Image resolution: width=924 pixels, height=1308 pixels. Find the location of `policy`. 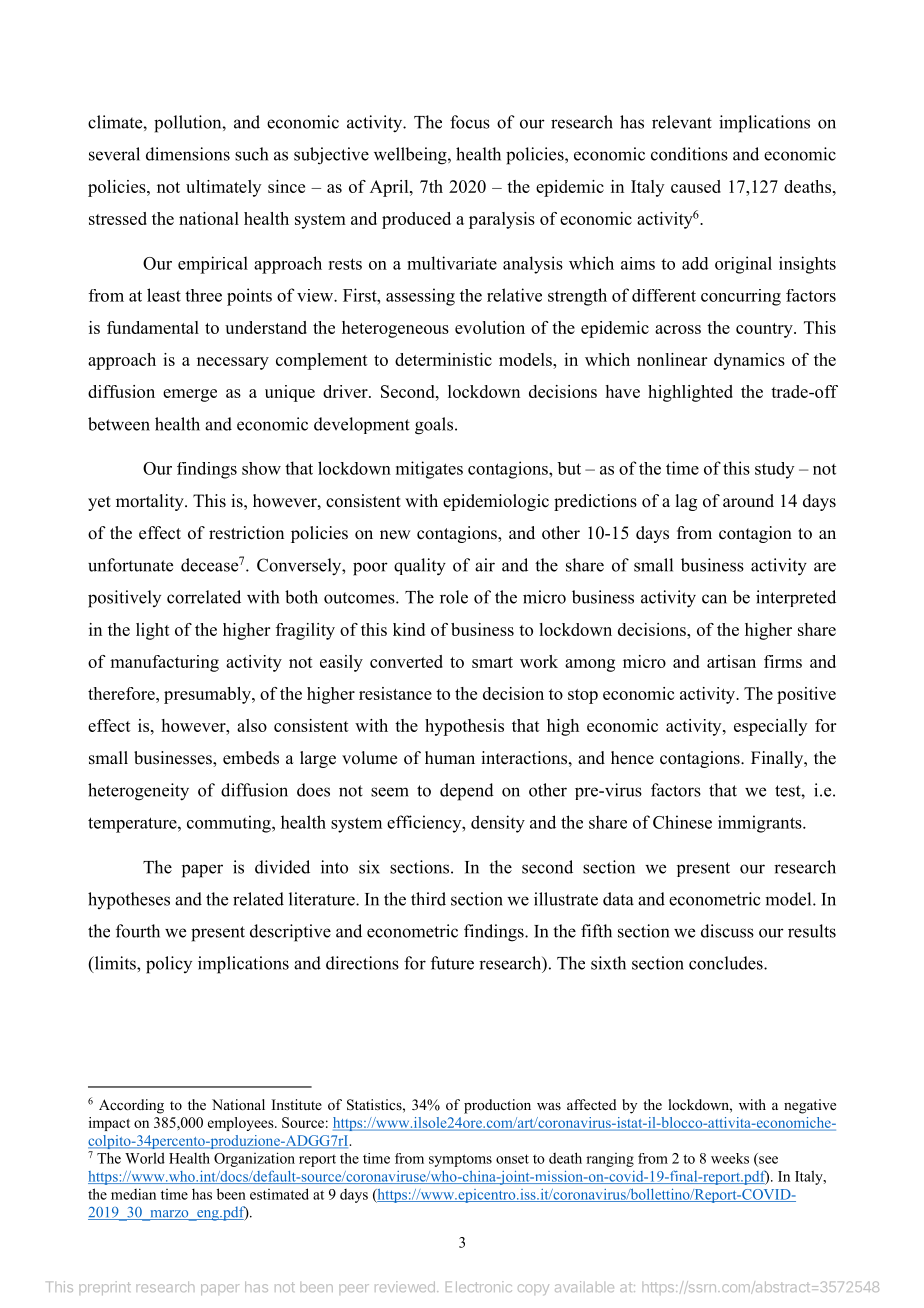

policy is located at coordinates (169, 965).
